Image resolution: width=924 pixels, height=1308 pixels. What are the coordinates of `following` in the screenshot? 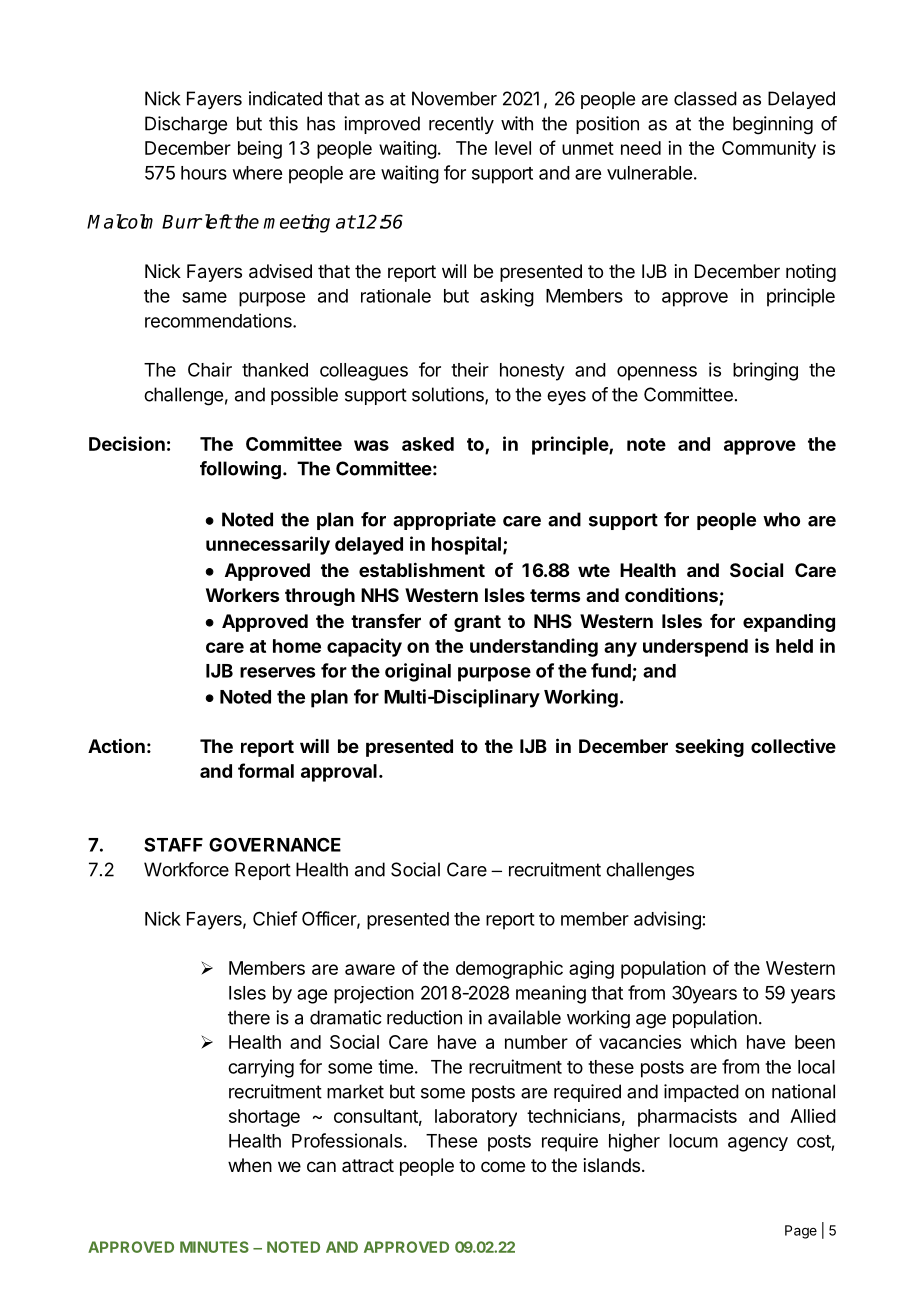 It's located at (240, 470).
